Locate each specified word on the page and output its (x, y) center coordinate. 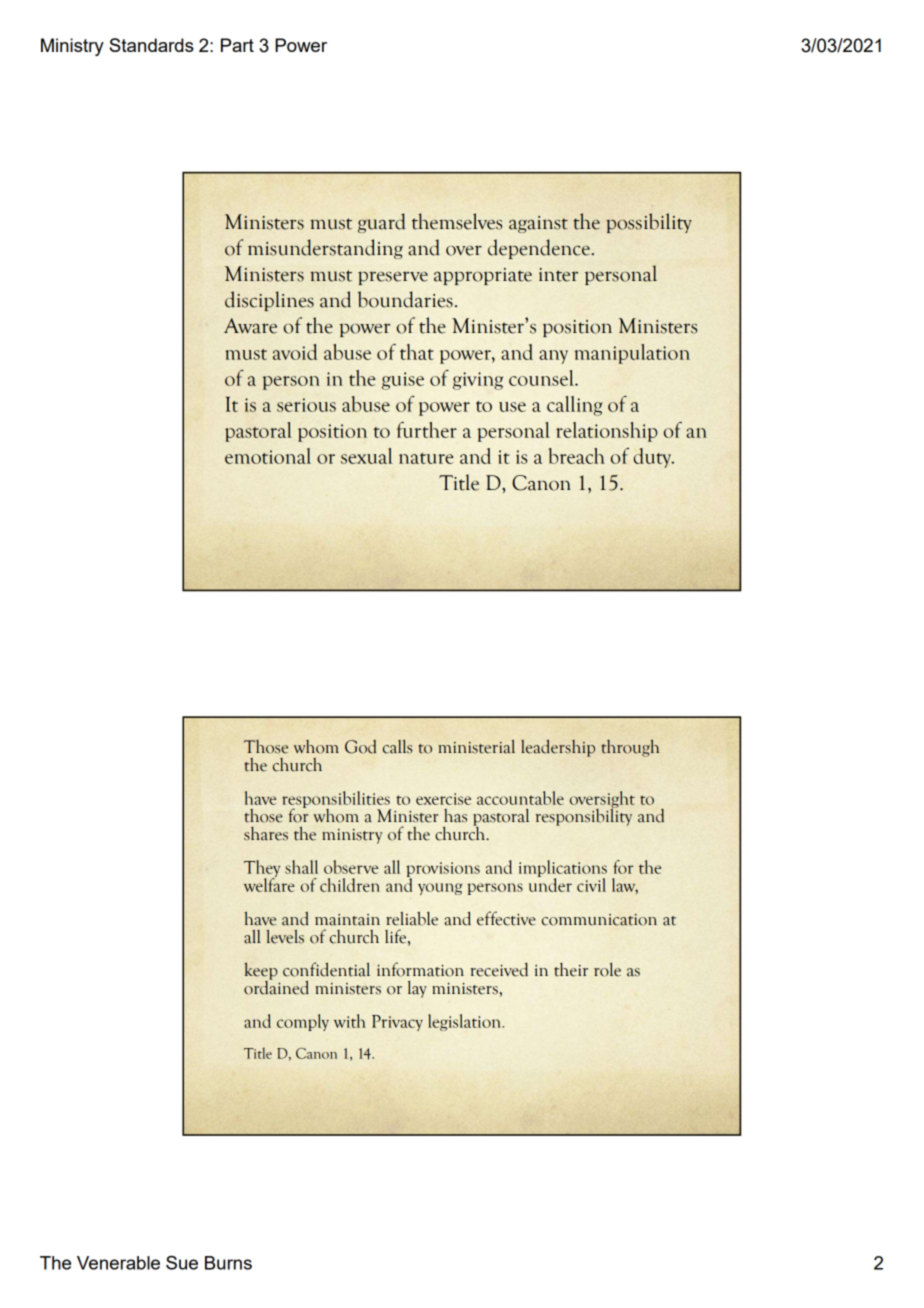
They (262, 870)
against (538, 224)
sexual (367, 456)
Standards (151, 45)
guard (382, 223)
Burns (228, 1263)
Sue (182, 1262)
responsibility (583, 816)
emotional (268, 456)
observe (351, 867)
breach (577, 456)
